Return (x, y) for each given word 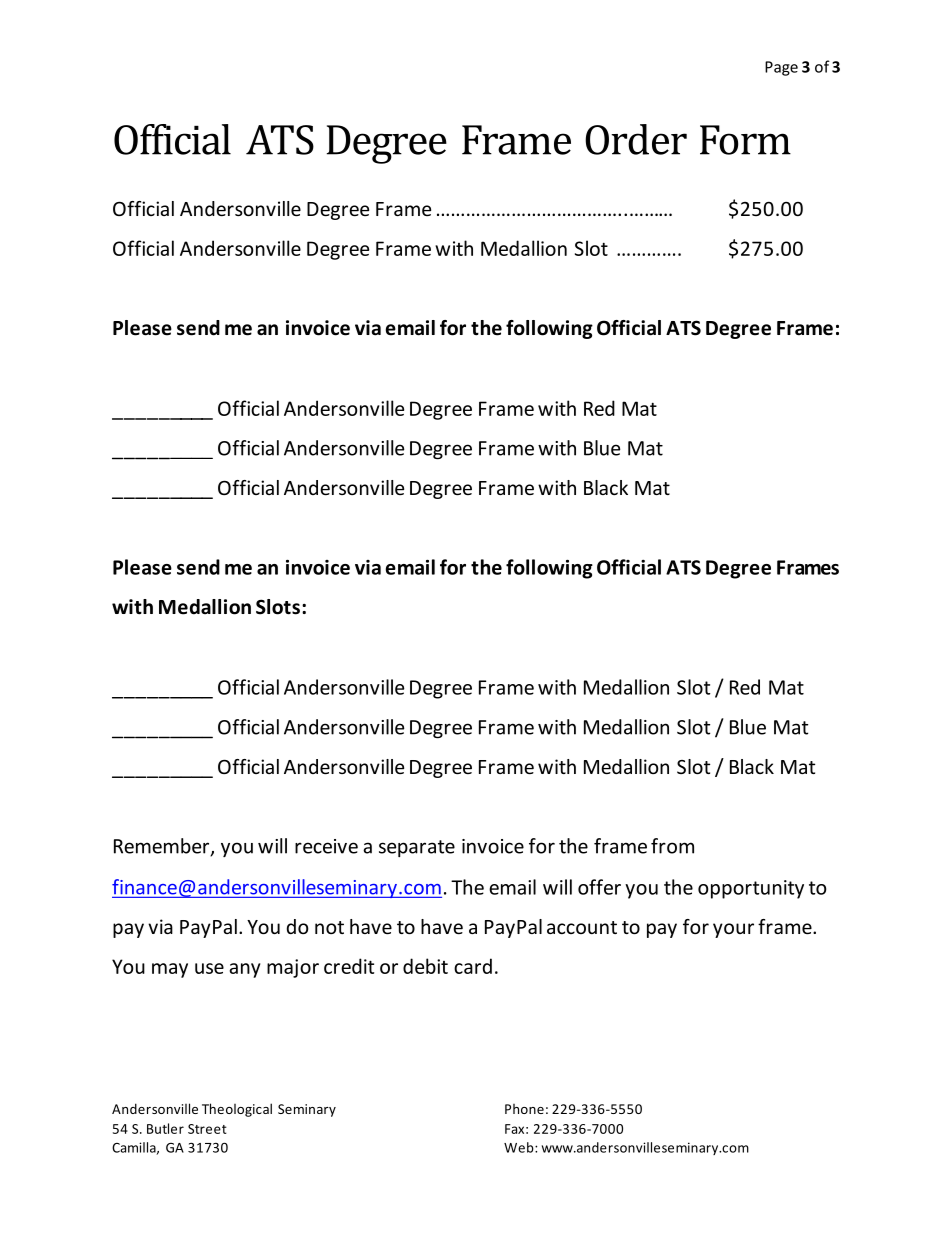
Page (781, 68)
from (672, 846)
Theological (237, 1110)
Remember (163, 847)
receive (326, 846)
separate (417, 848)
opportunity (751, 889)
